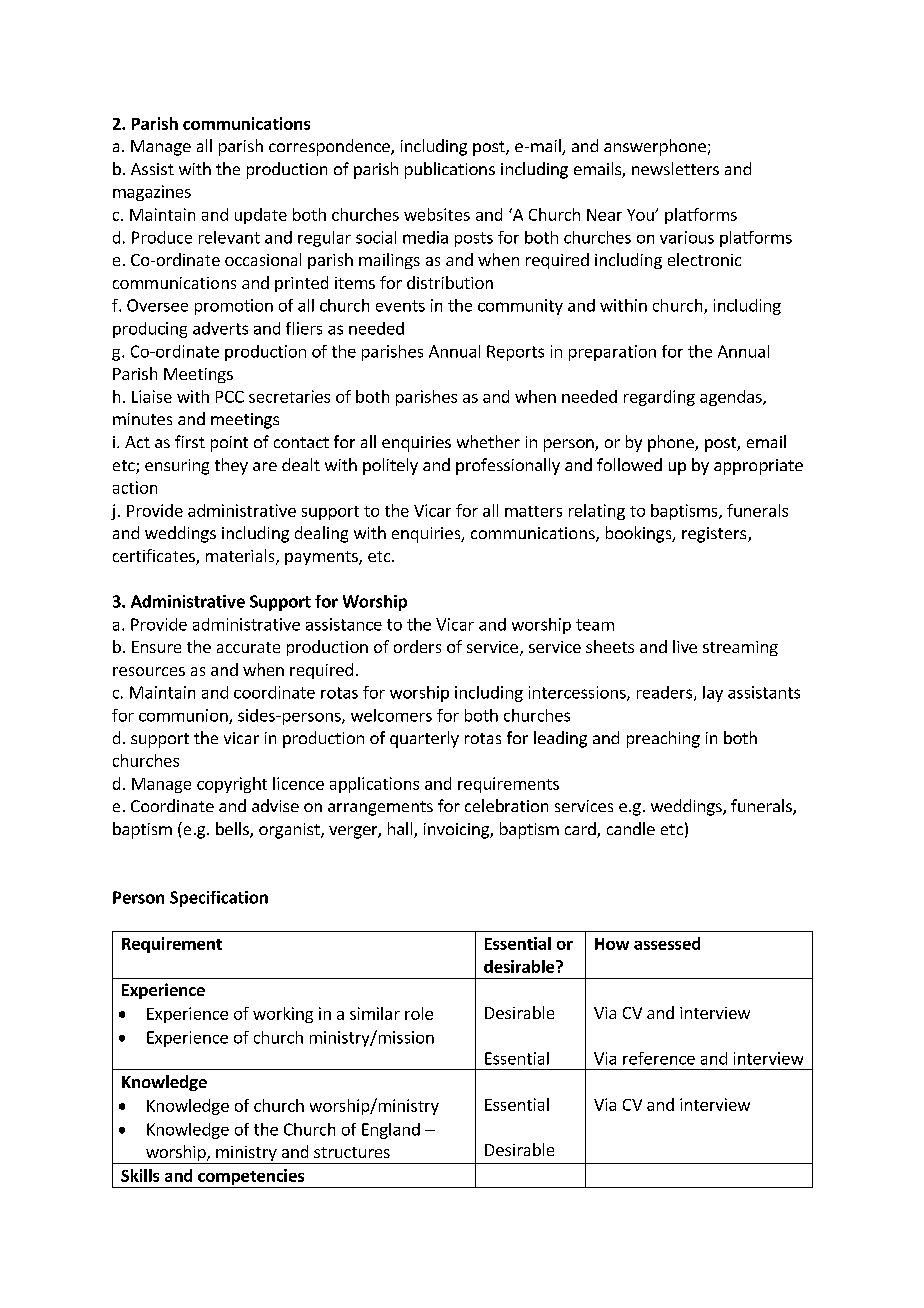 This page has height=1308, width=924. Describe the element at coordinates (391, 1131) in the page. I see `England` at that location.
